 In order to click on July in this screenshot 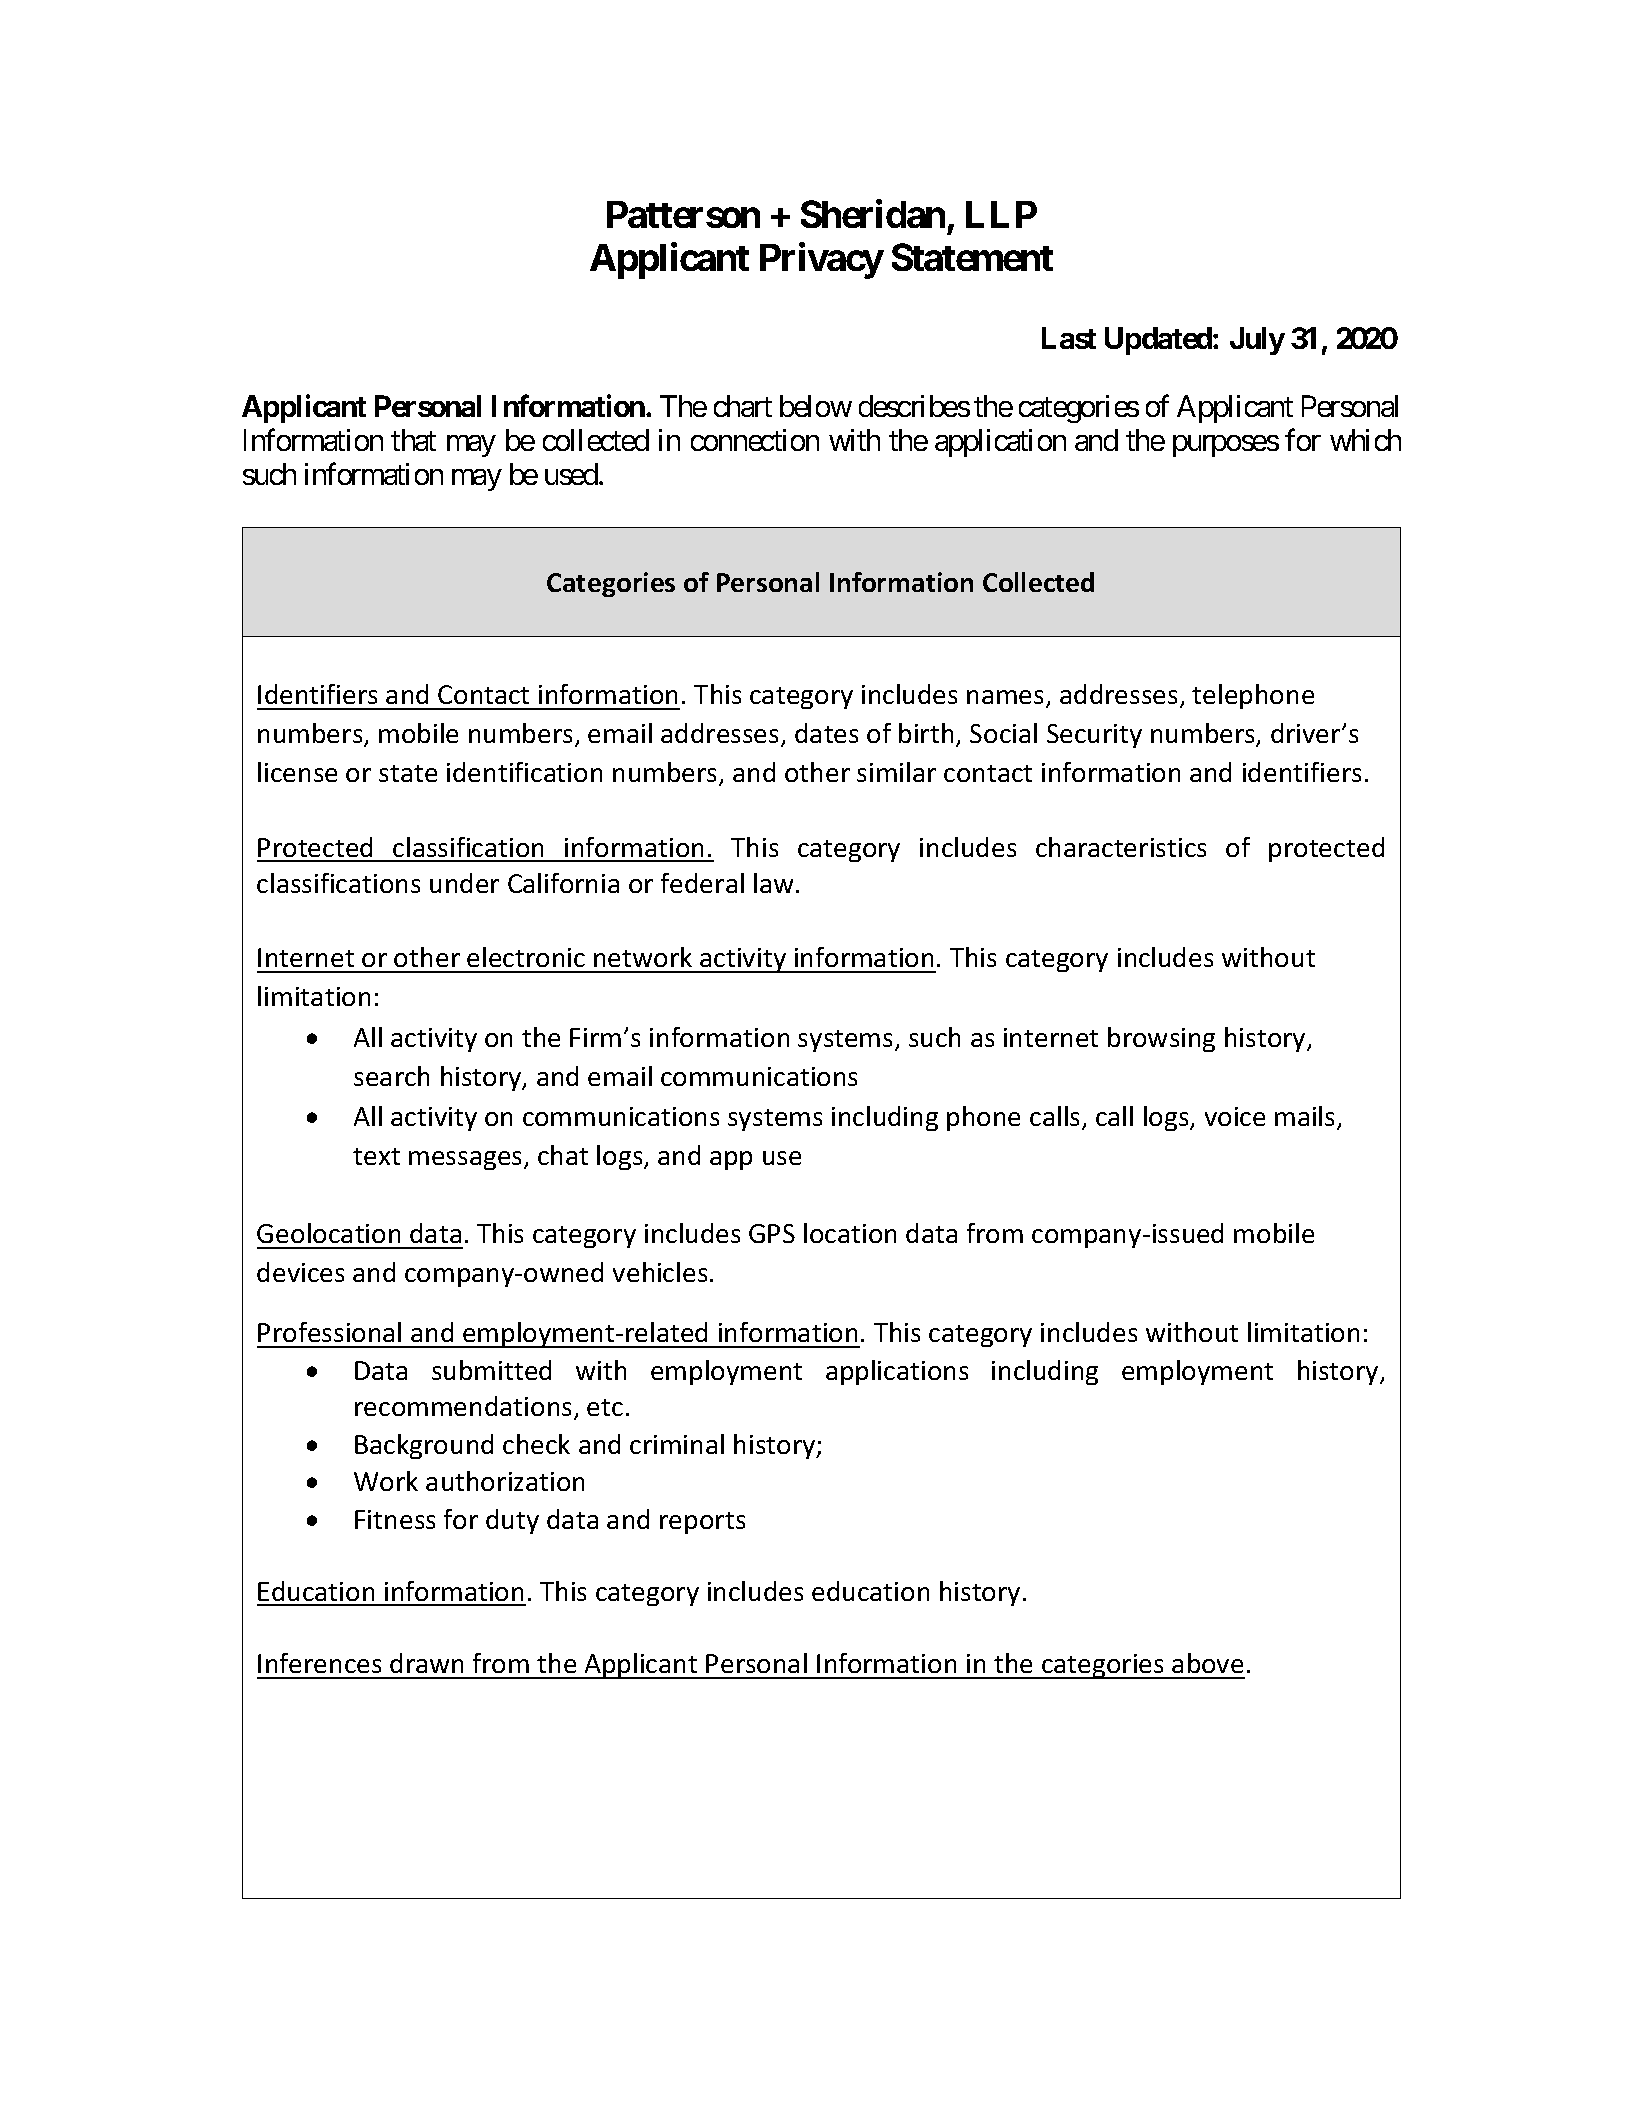, I will do `click(1257, 341)`.
